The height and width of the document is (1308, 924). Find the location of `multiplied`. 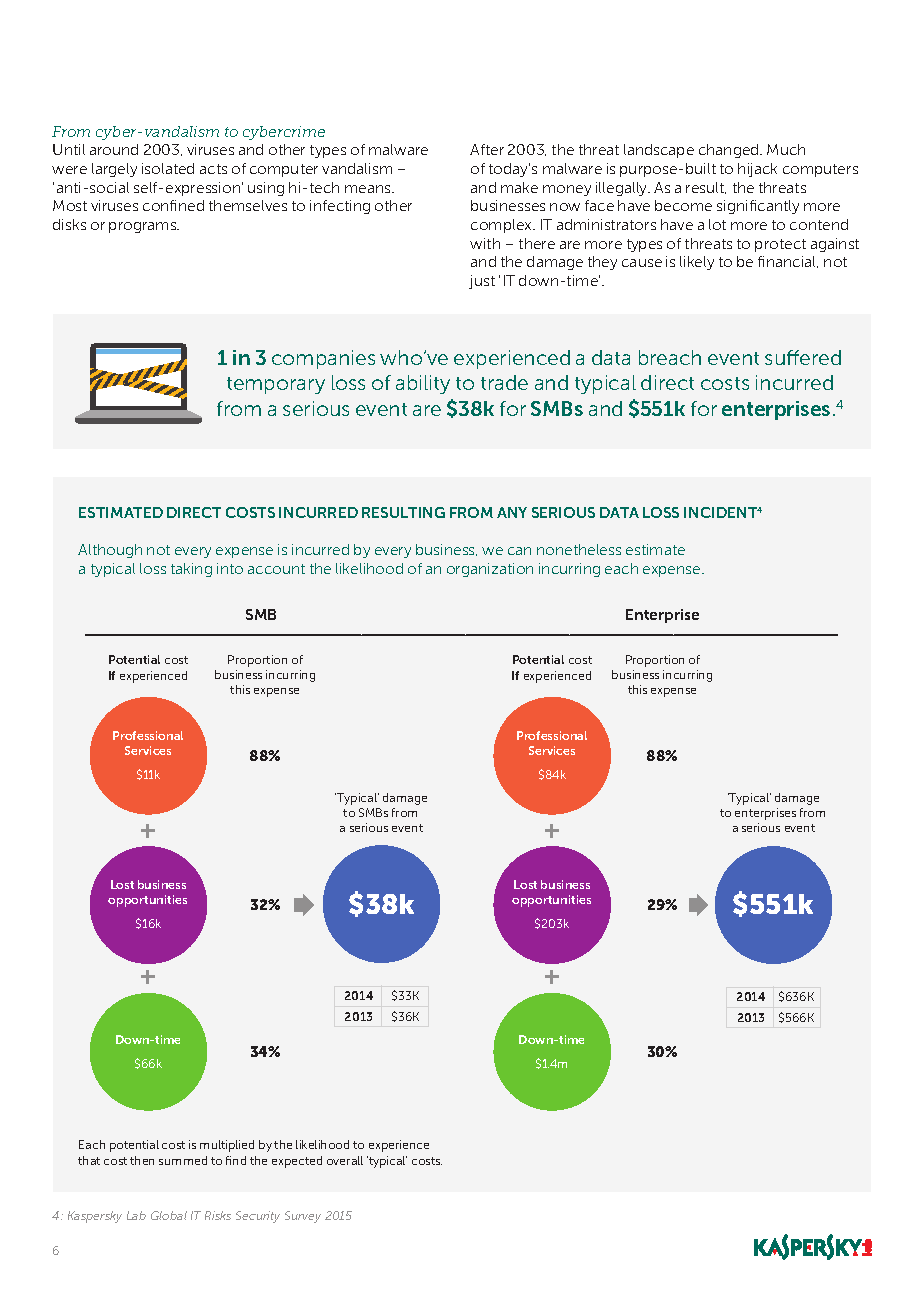

multiplied is located at coordinates (227, 1146).
